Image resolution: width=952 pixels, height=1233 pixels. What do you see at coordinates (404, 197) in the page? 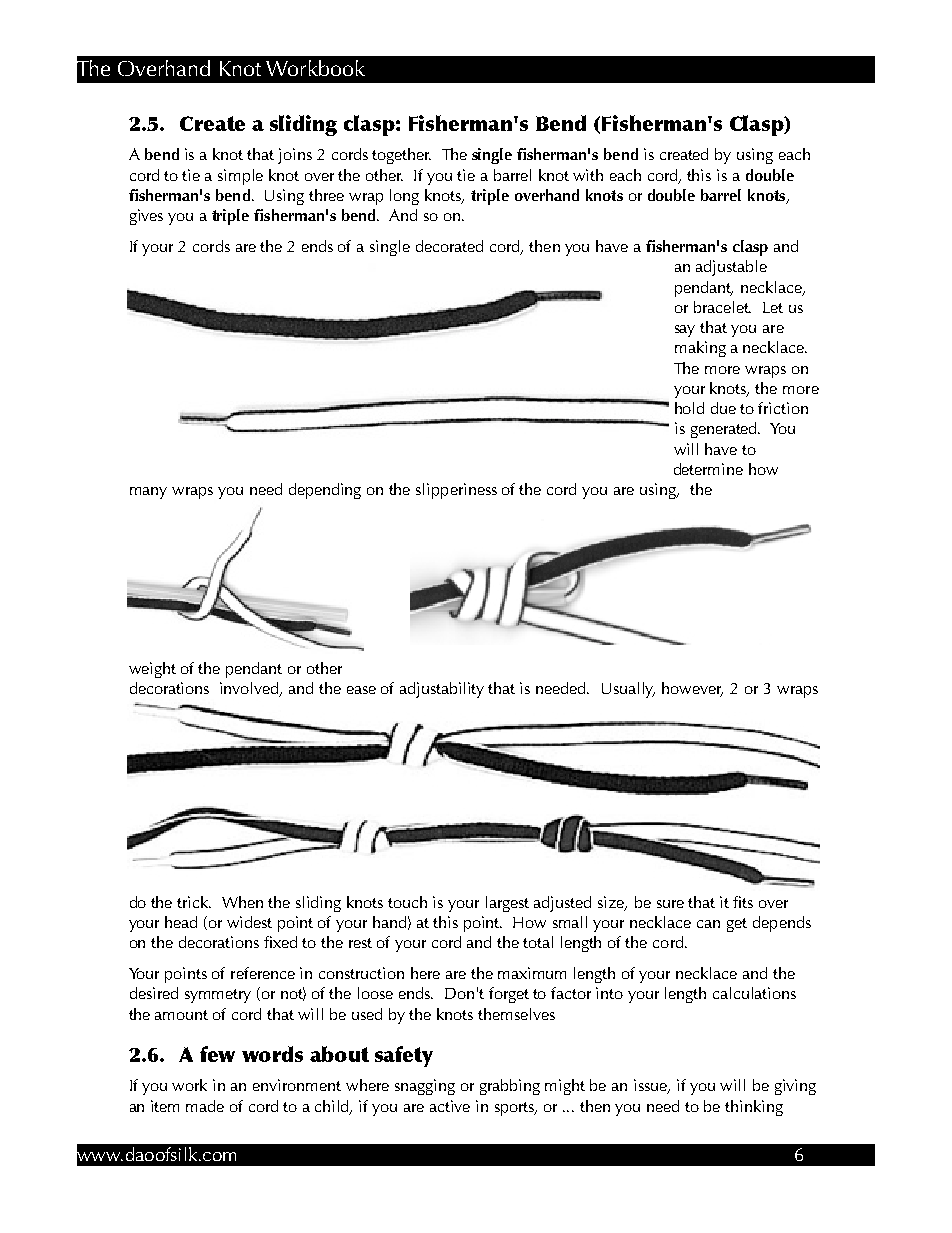
I see `long` at bounding box center [404, 197].
